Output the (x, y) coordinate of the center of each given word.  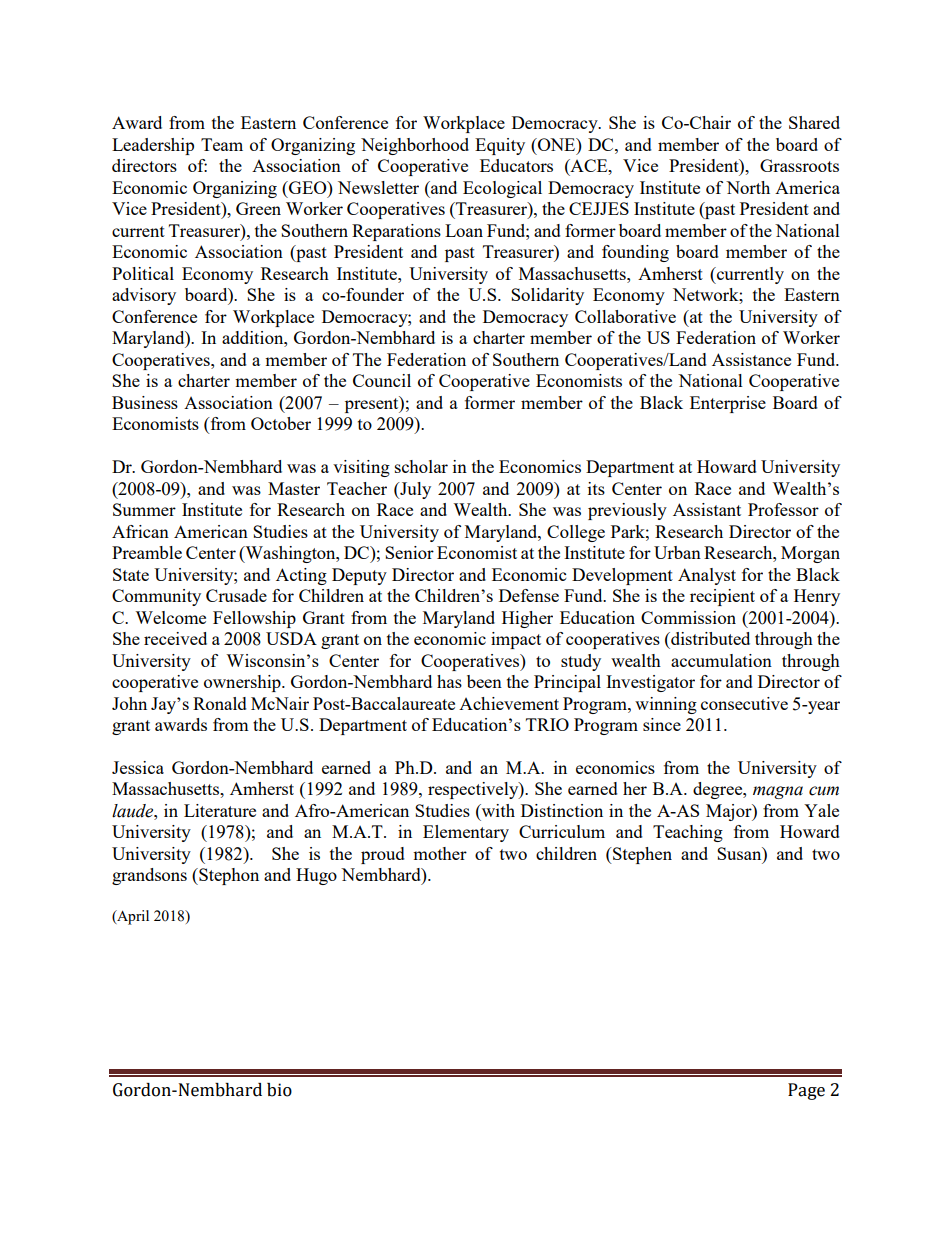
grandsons (149, 876)
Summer (144, 509)
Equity (500, 146)
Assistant (707, 509)
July (414, 490)
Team (222, 144)
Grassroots (799, 165)
